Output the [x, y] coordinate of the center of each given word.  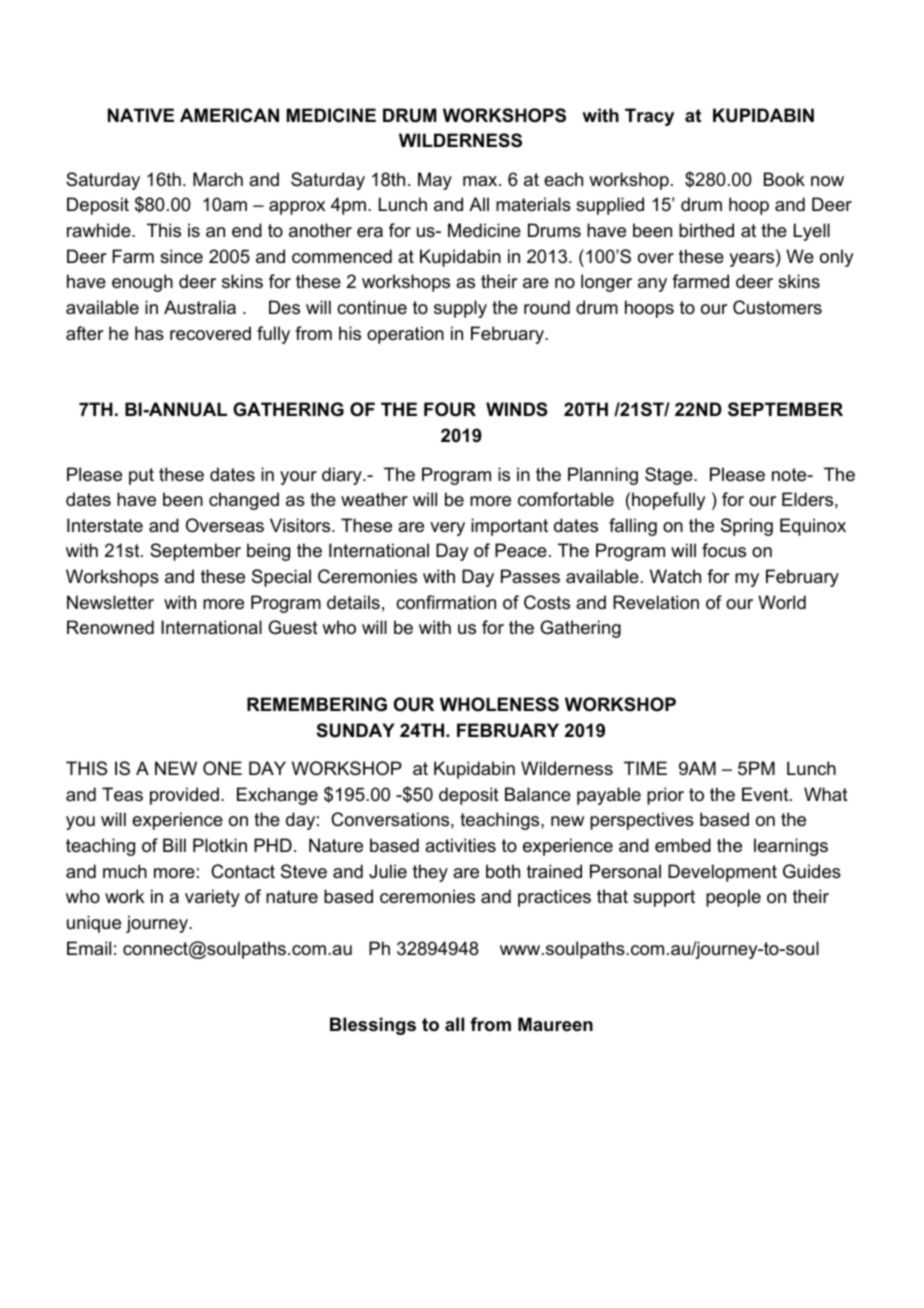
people [733, 898]
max [481, 181]
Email [89, 948]
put [141, 476]
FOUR [450, 409]
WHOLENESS [499, 704]
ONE [222, 768]
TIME [645, 768]
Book [784, 179]
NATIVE [141, 115]
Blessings [373, 1026]
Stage [669, 476]
